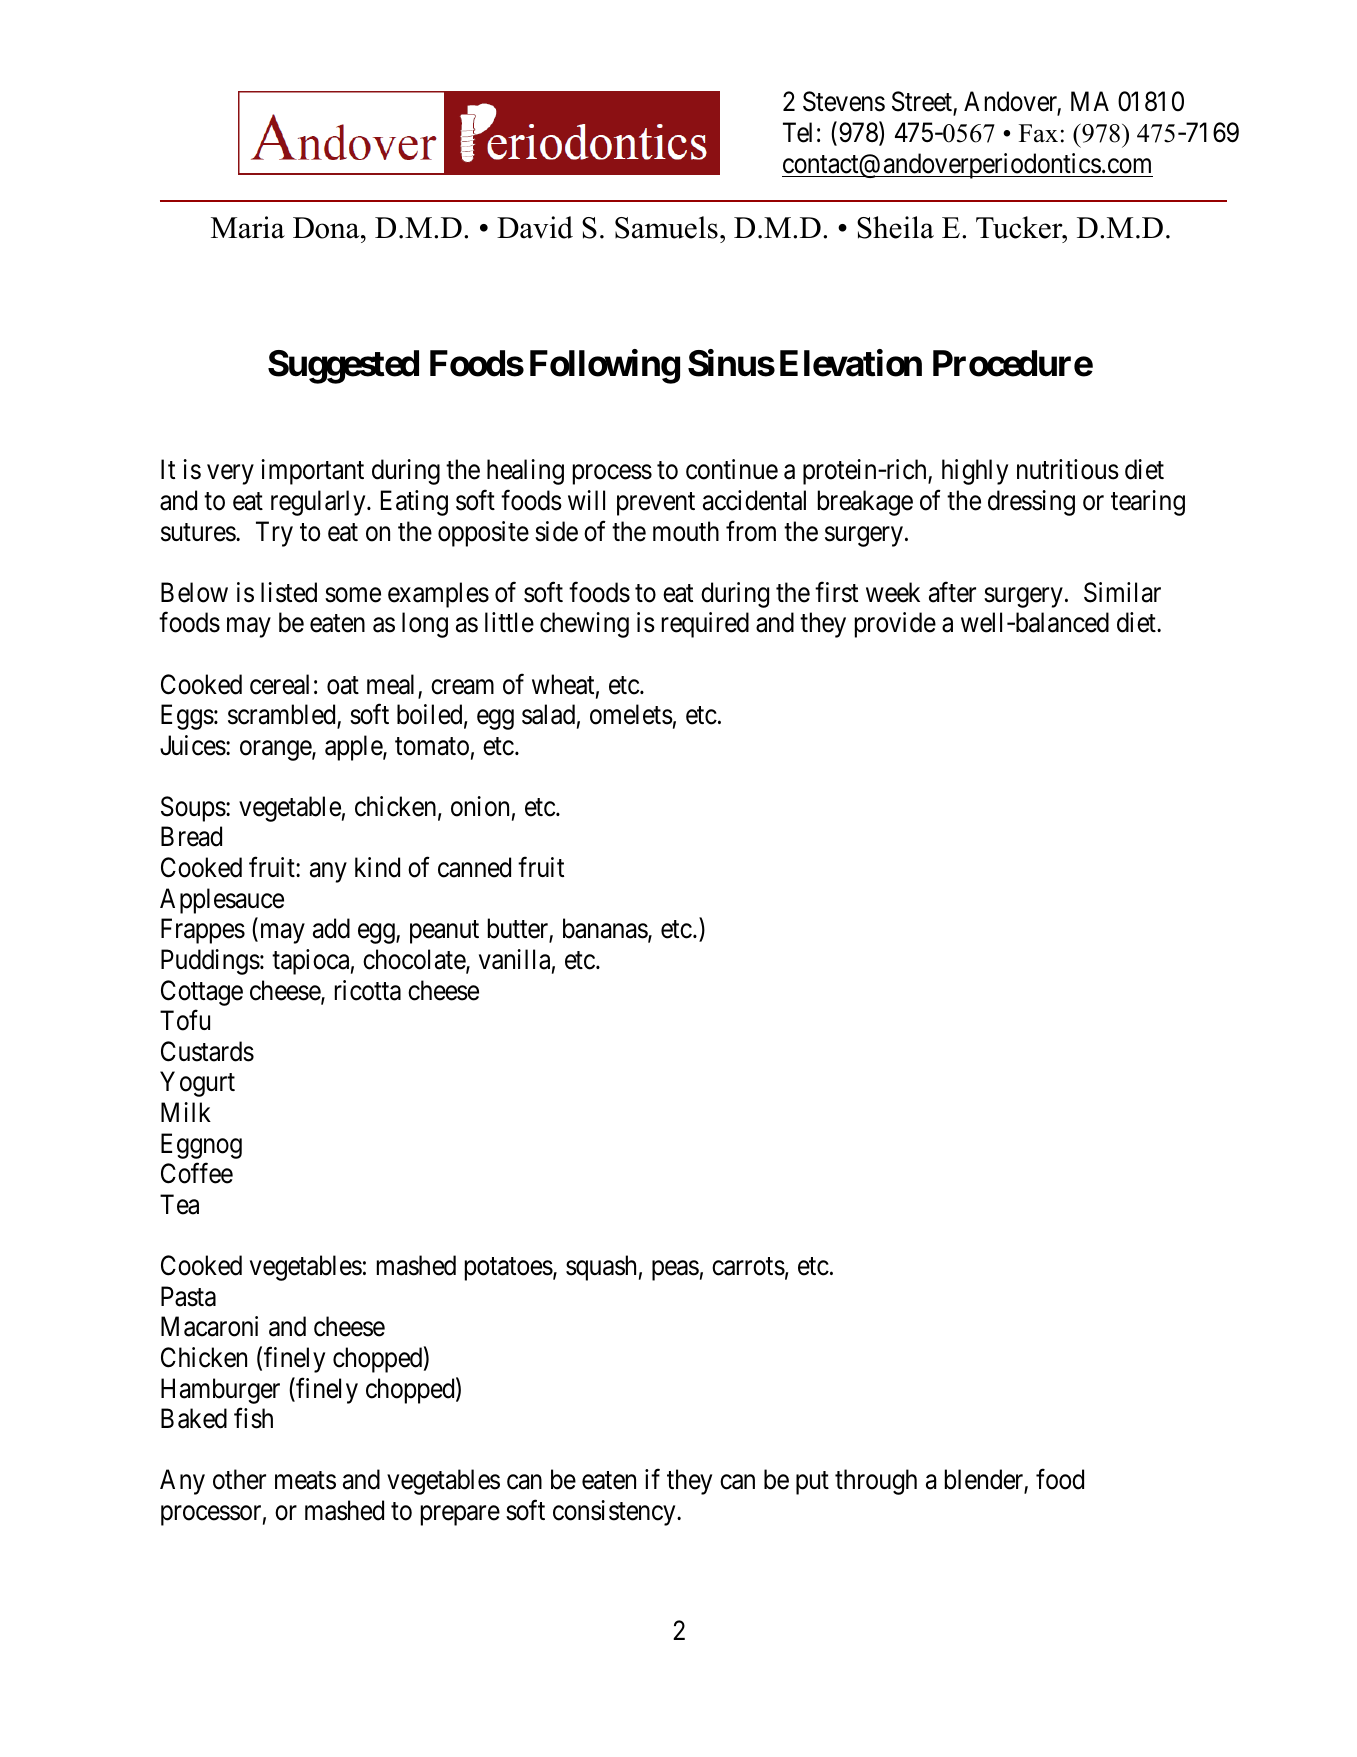  I want to click on through, so click(876, 1482).
